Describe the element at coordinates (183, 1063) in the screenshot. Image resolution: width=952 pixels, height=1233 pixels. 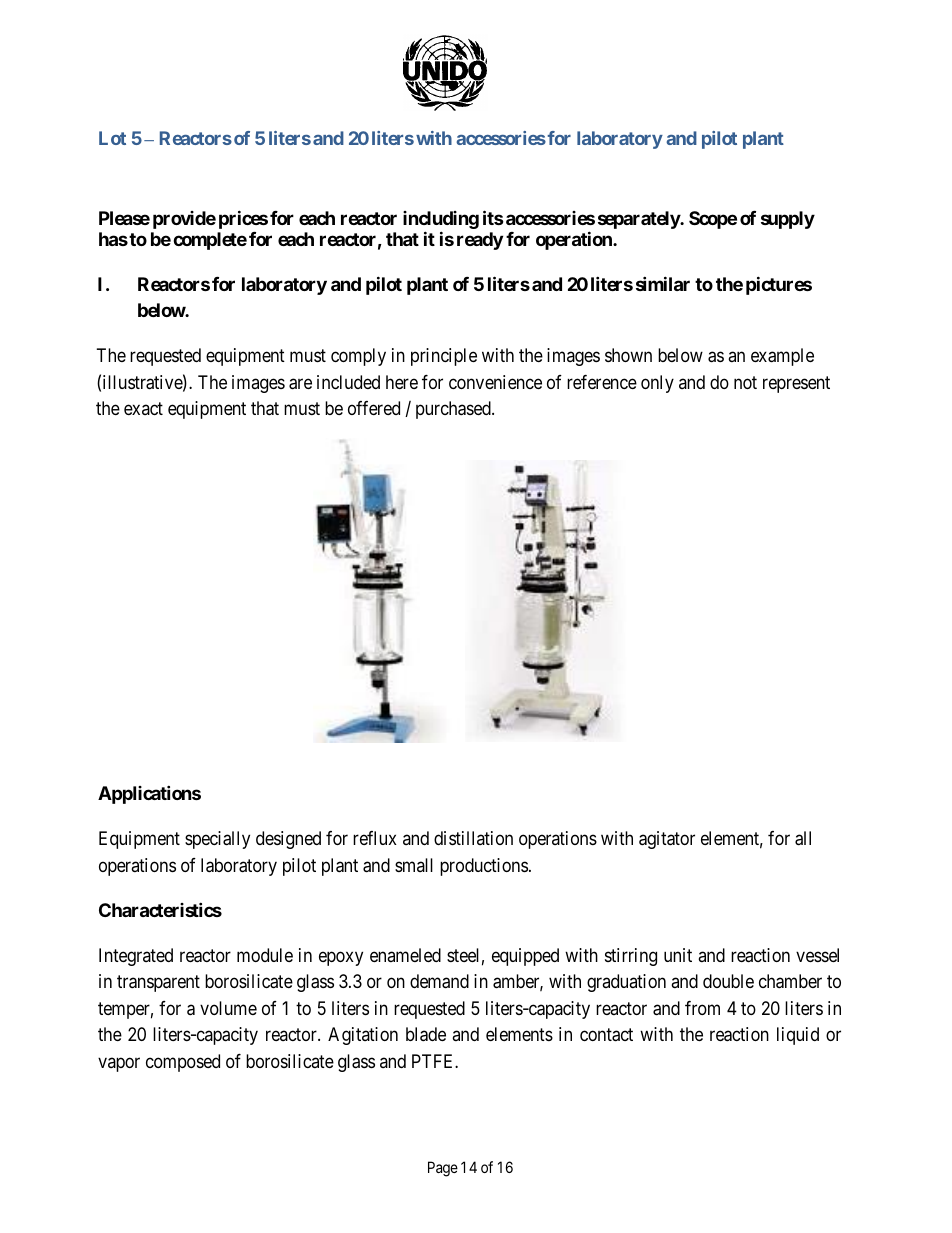
I see `composed` at that location.
